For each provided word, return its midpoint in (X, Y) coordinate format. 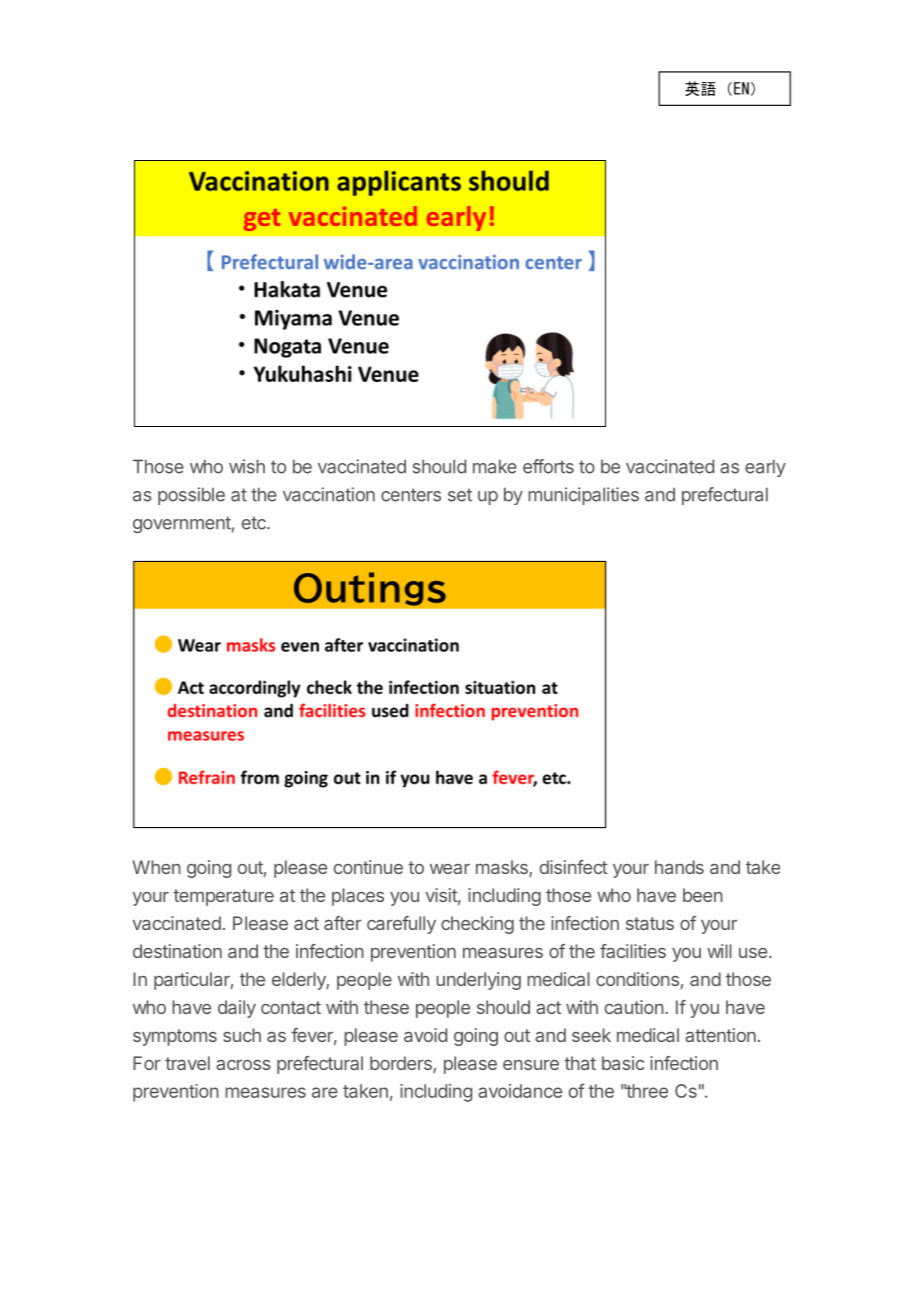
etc (255, 523)
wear (450, 869)
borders (402, 1064)
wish (247, 466)
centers (411, 495)
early (765, 468)
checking (477, 925)
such (242, 1035)
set (460, 495)
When (157, 867)
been (703, 895)
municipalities (583, 496)
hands (679, 867)
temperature (223, 897)
